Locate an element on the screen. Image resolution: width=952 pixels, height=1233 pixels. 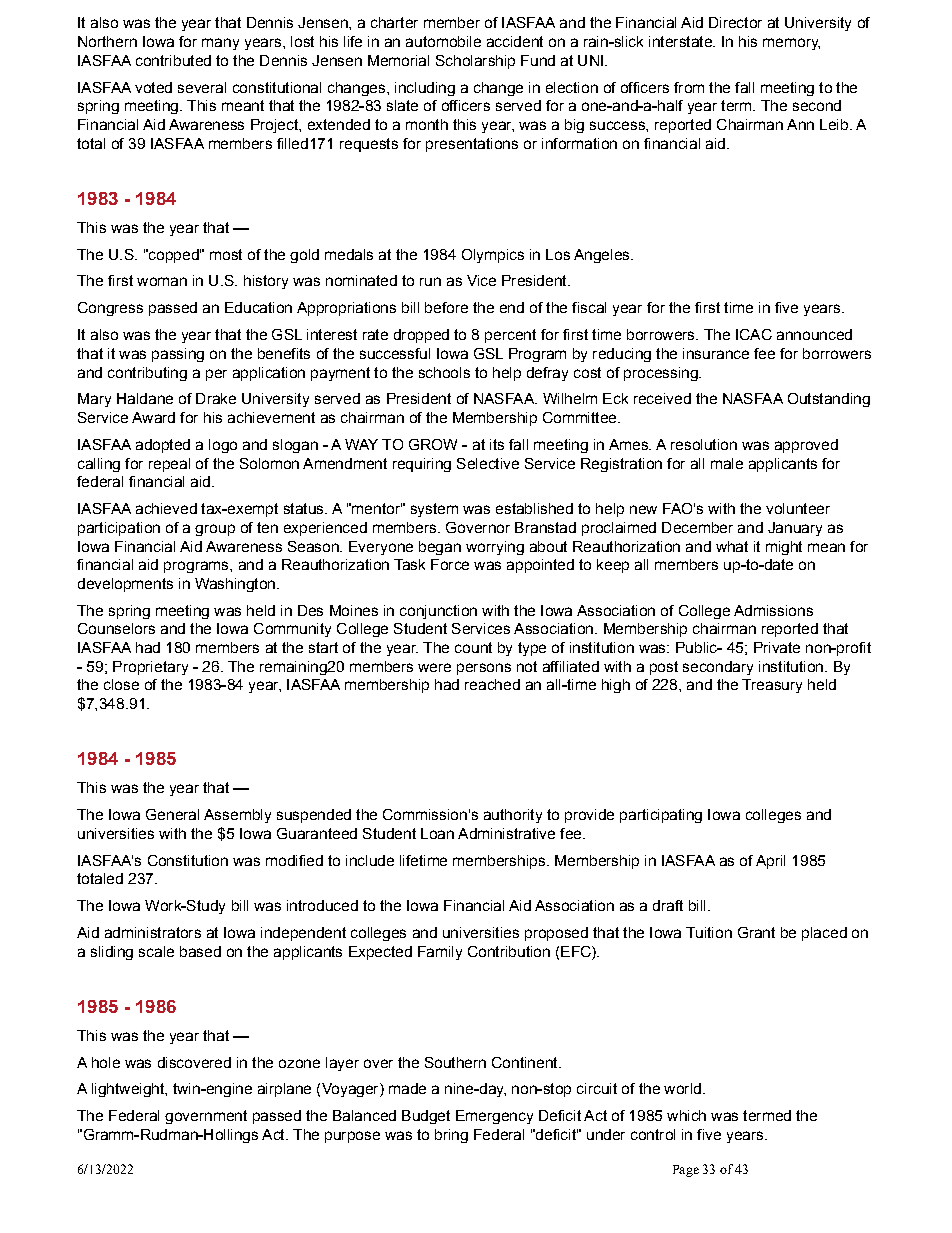
airplane is located at coordinates (284, 1090).
